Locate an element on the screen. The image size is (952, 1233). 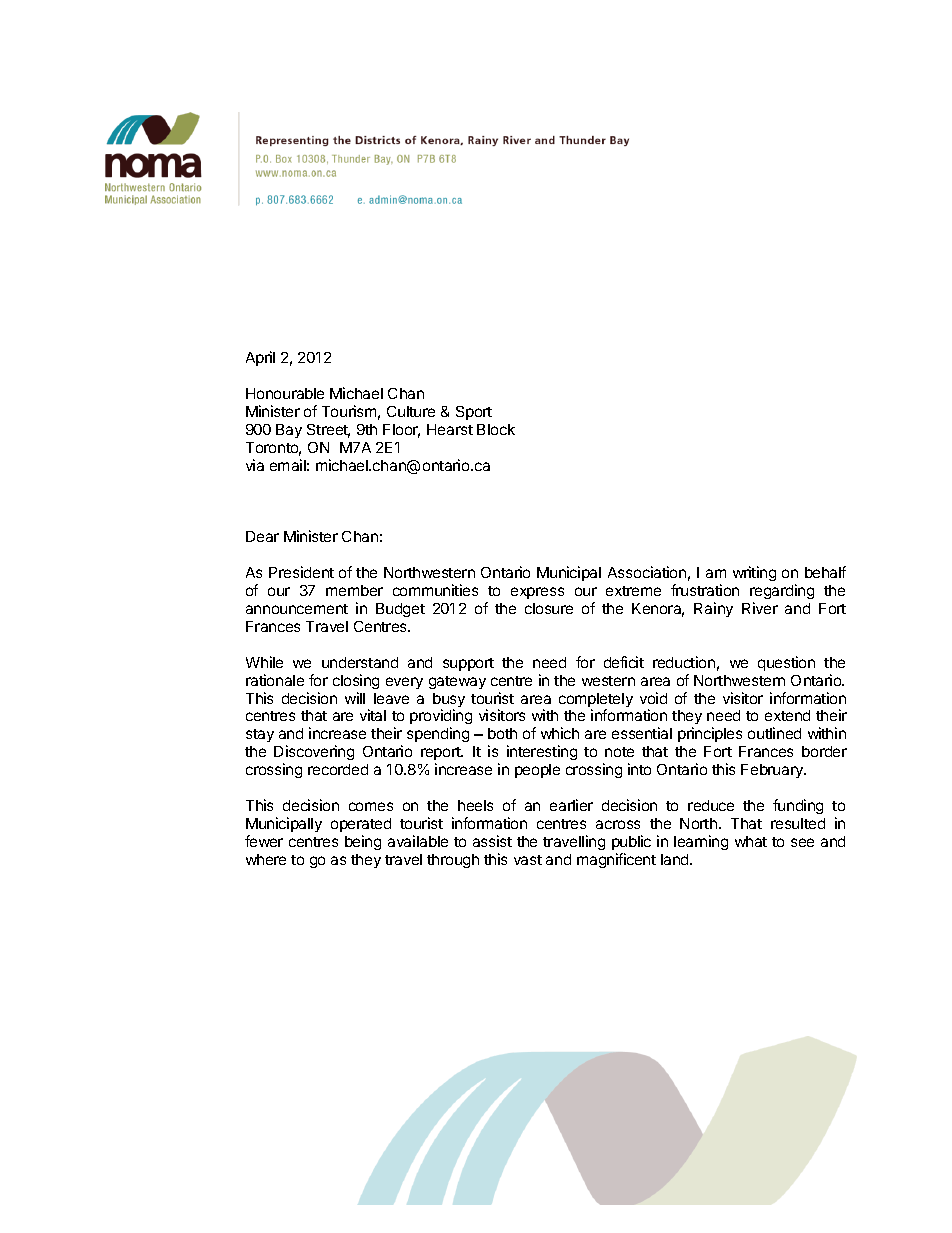
River is located at coordinates (760, 608).
